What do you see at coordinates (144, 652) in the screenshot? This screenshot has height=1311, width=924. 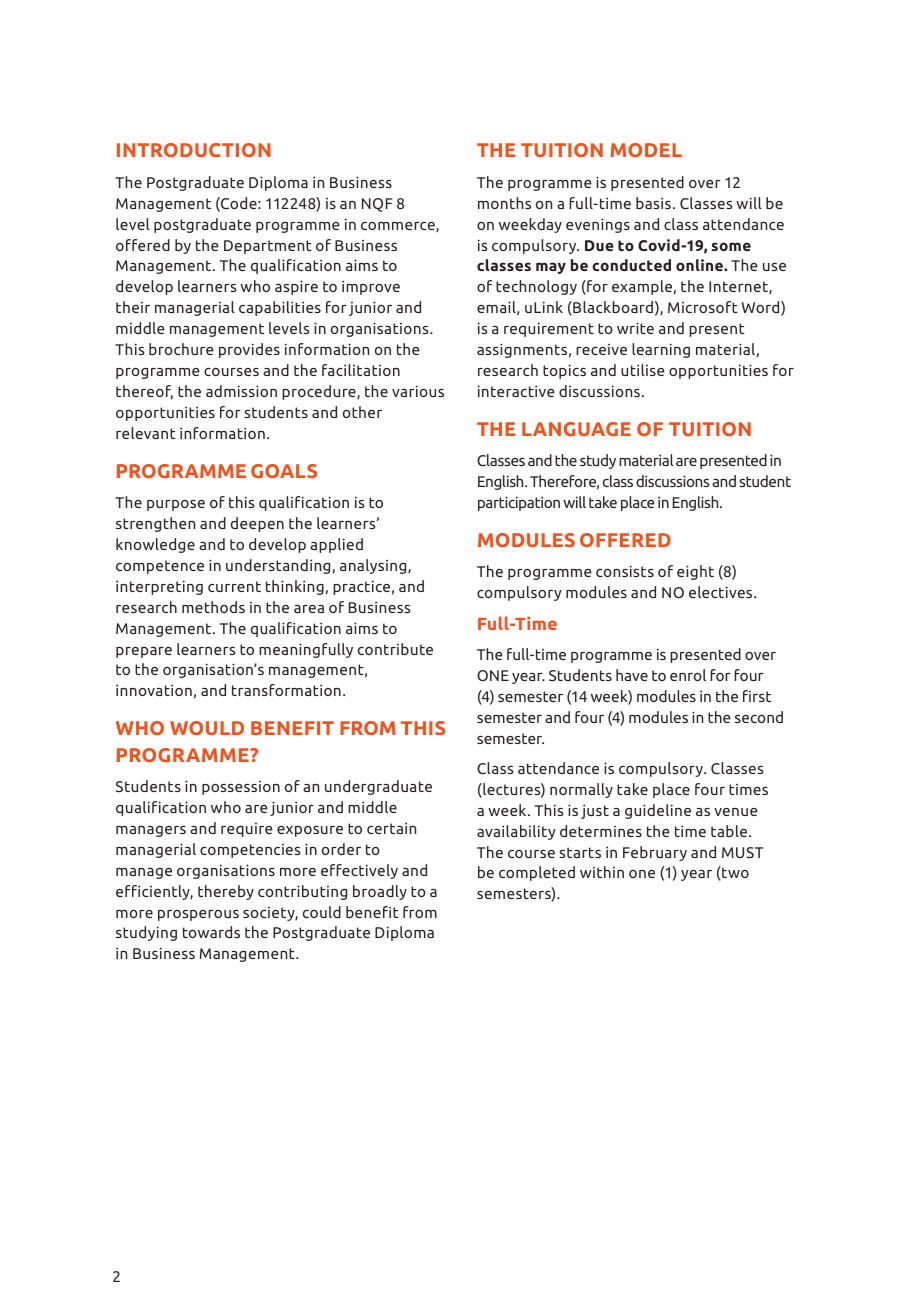 I see `prepare` at bounding box center [144, 652].
